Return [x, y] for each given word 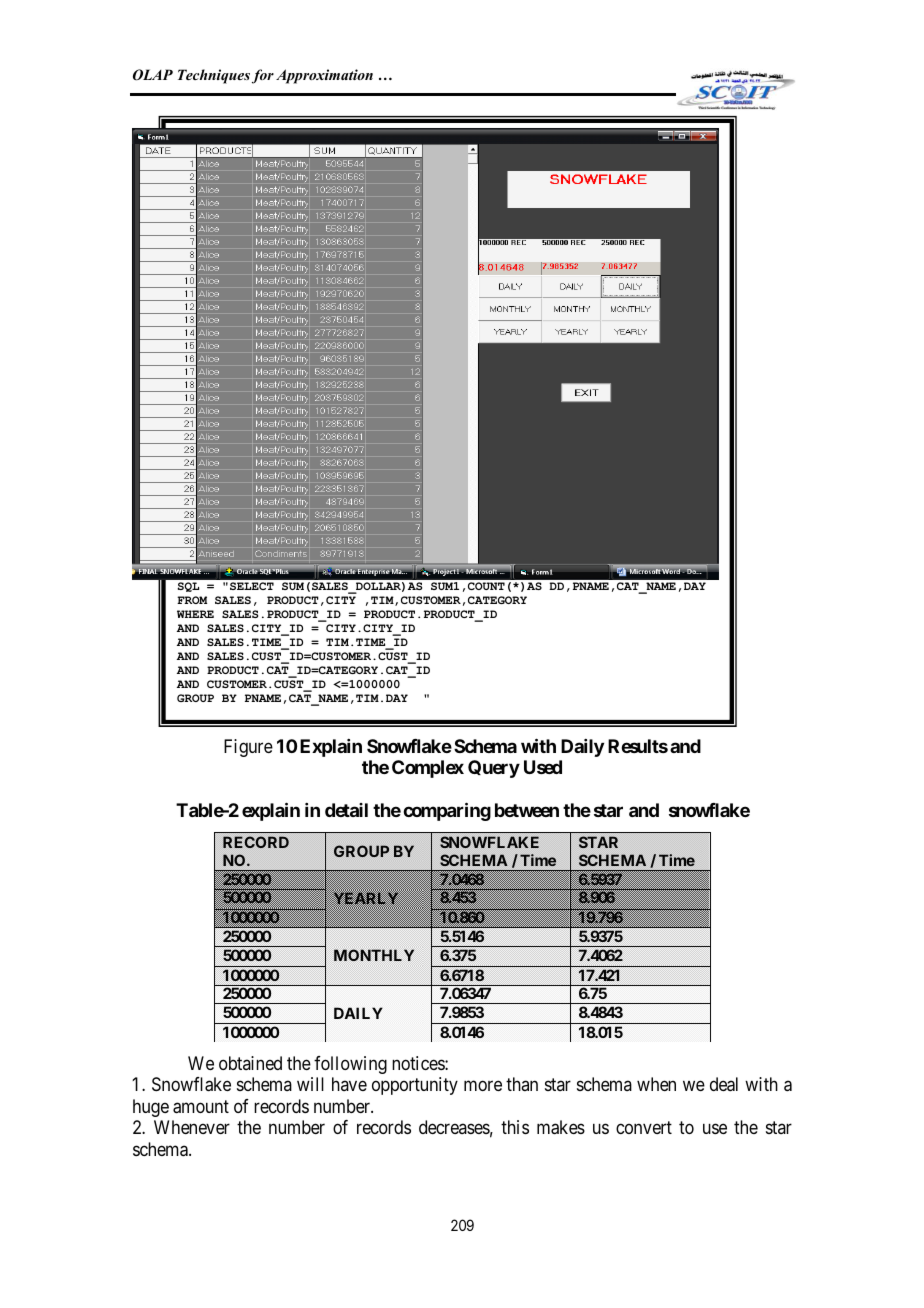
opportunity [415, 1086]
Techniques [214, 76]
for [263, 76]
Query [494, 769]
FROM [192, 600]
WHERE [195, 614]
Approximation [324, 76]
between [527, 810]
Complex [428, 769]
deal [724, 1084]
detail [346, 810]
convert [644, 1128]
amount [201, 1107]
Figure [248, 748]
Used [543, 767]
